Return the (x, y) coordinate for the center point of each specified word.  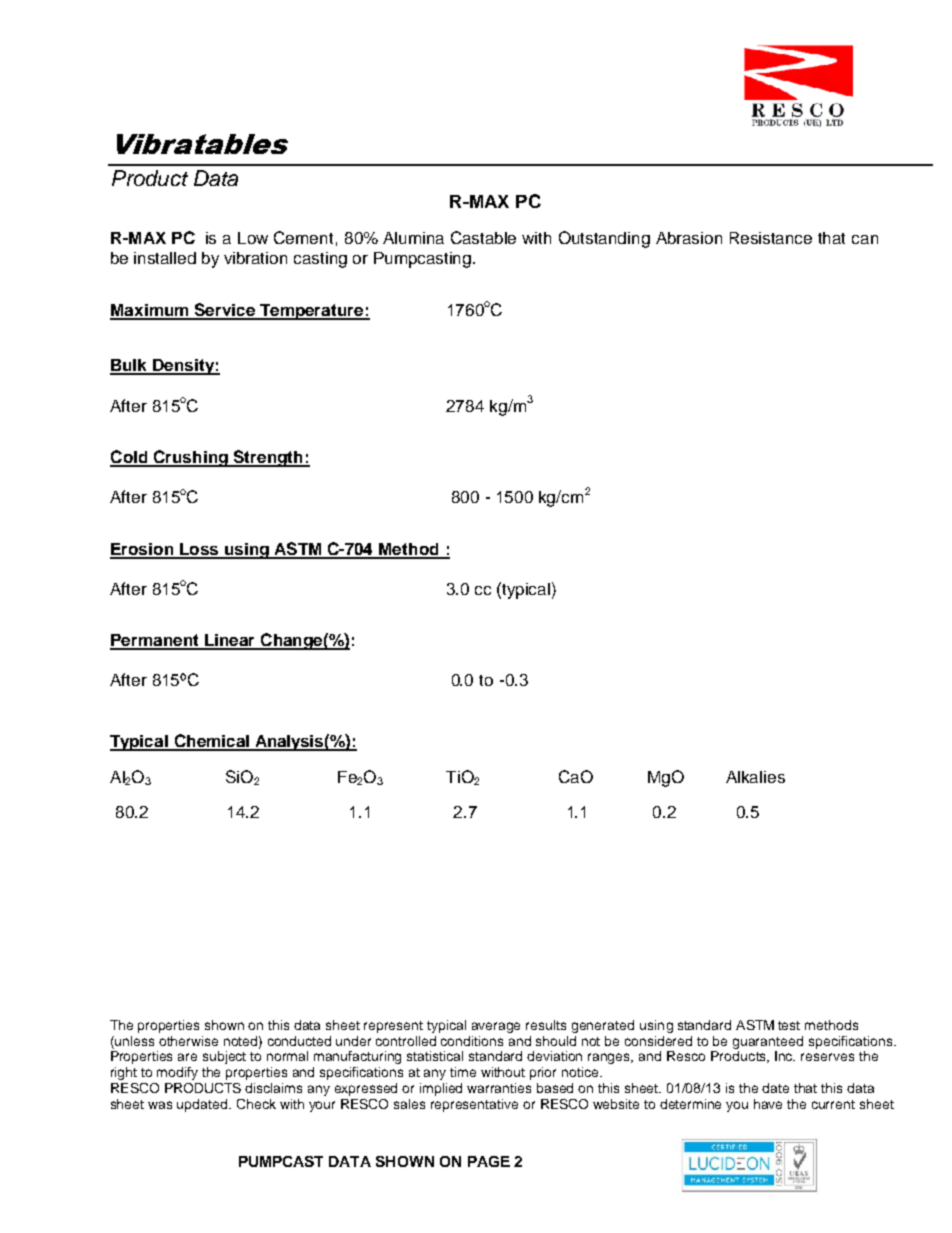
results (546, 1025)
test (789, 1025)
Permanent (155, 641)
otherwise (188, 1041)
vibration (255, 258)
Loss (199, 550)
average (496, 1027)
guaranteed (768, 1042)
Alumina (413, 238)
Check (256, 1104)
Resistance (771, 238)
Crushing (191, 458)
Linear (230, 641)
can (865, 239)
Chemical (211, 742)
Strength (268, 458)
